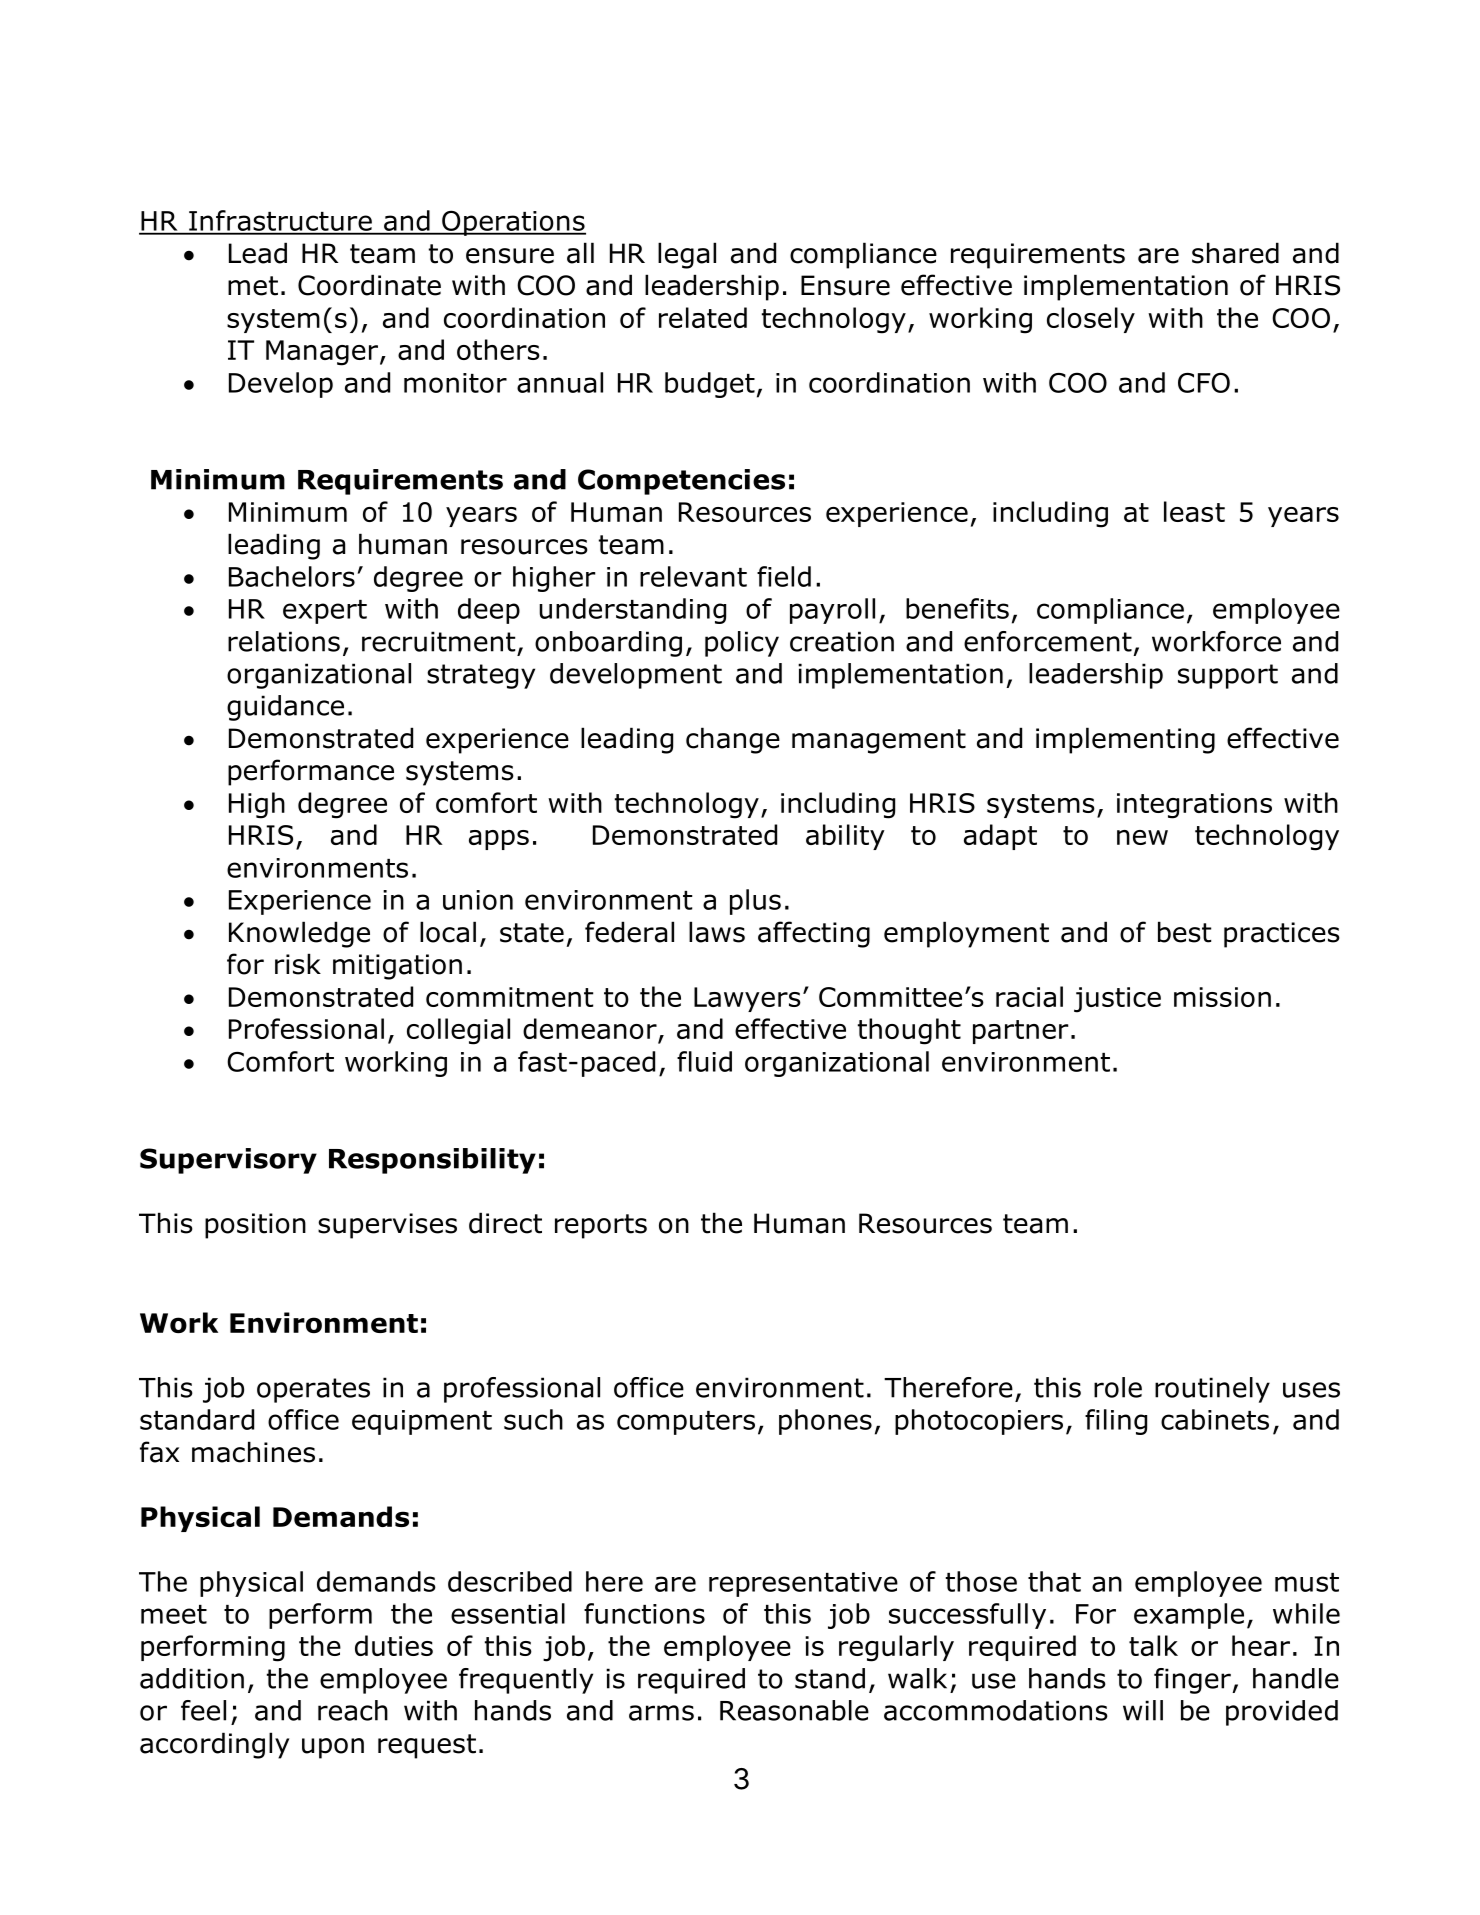  Describe the element at coordinates (253, 286) in the document. I see `met` at that location.
